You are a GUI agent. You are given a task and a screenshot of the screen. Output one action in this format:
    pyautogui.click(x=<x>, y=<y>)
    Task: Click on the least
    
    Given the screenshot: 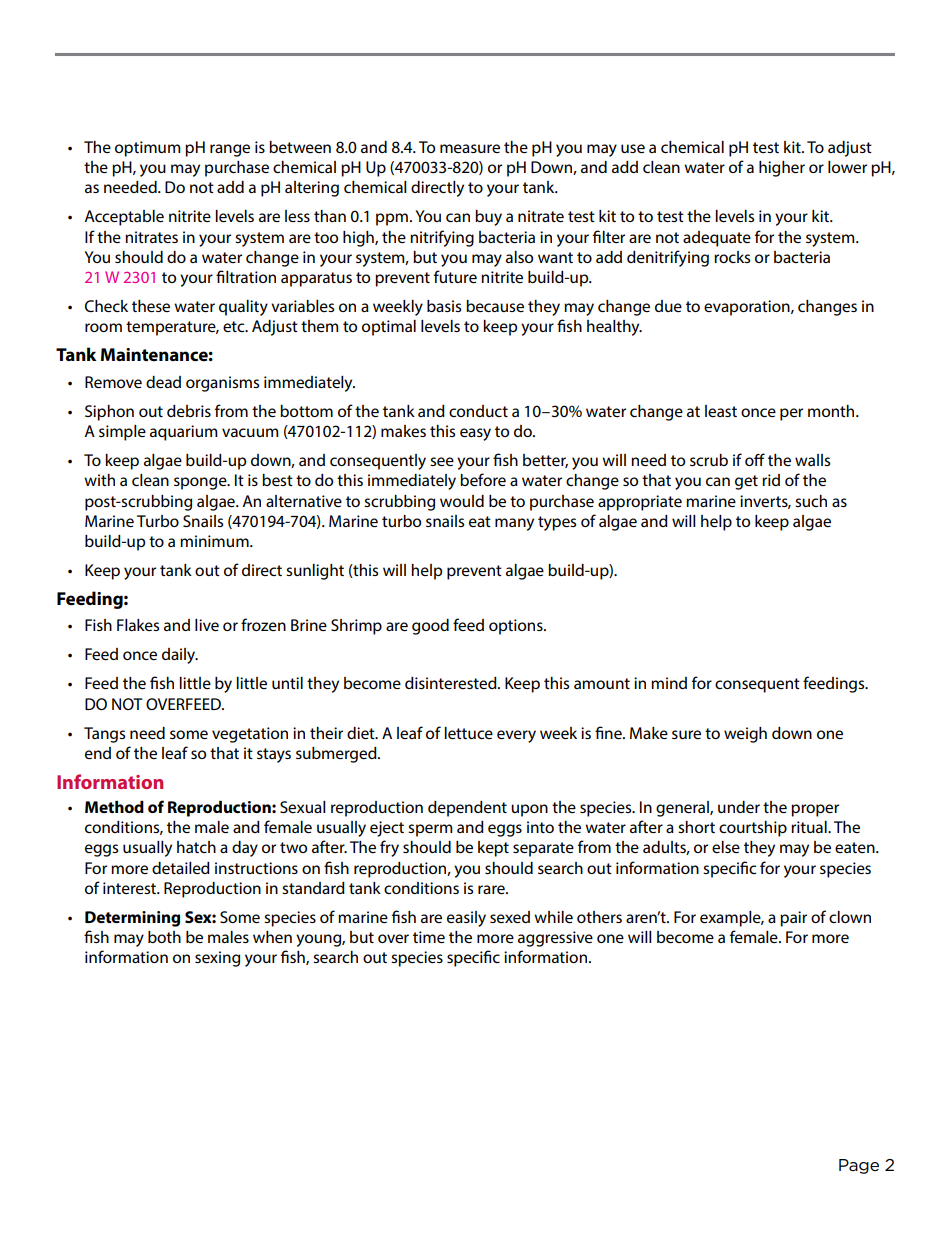 What is the action you would take?
    pyautogui.click(x=721, y=411)
